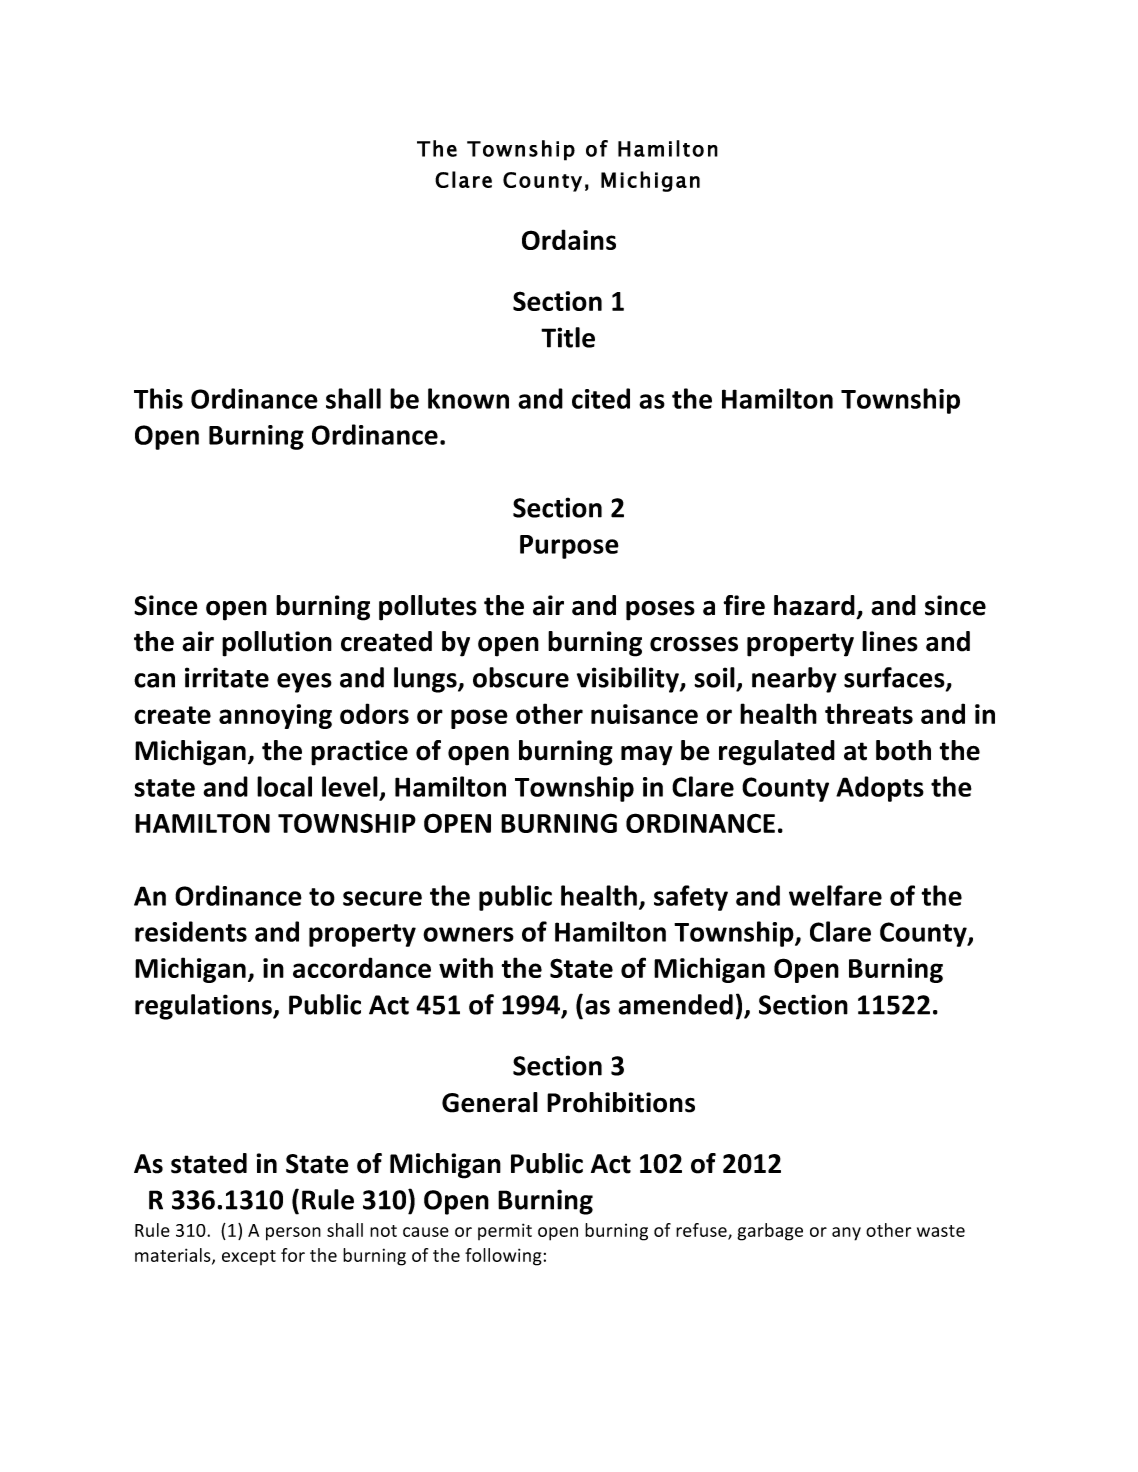 This screenshot has width=1138, height=1472. I want to click on residents, so click(191, 931).
